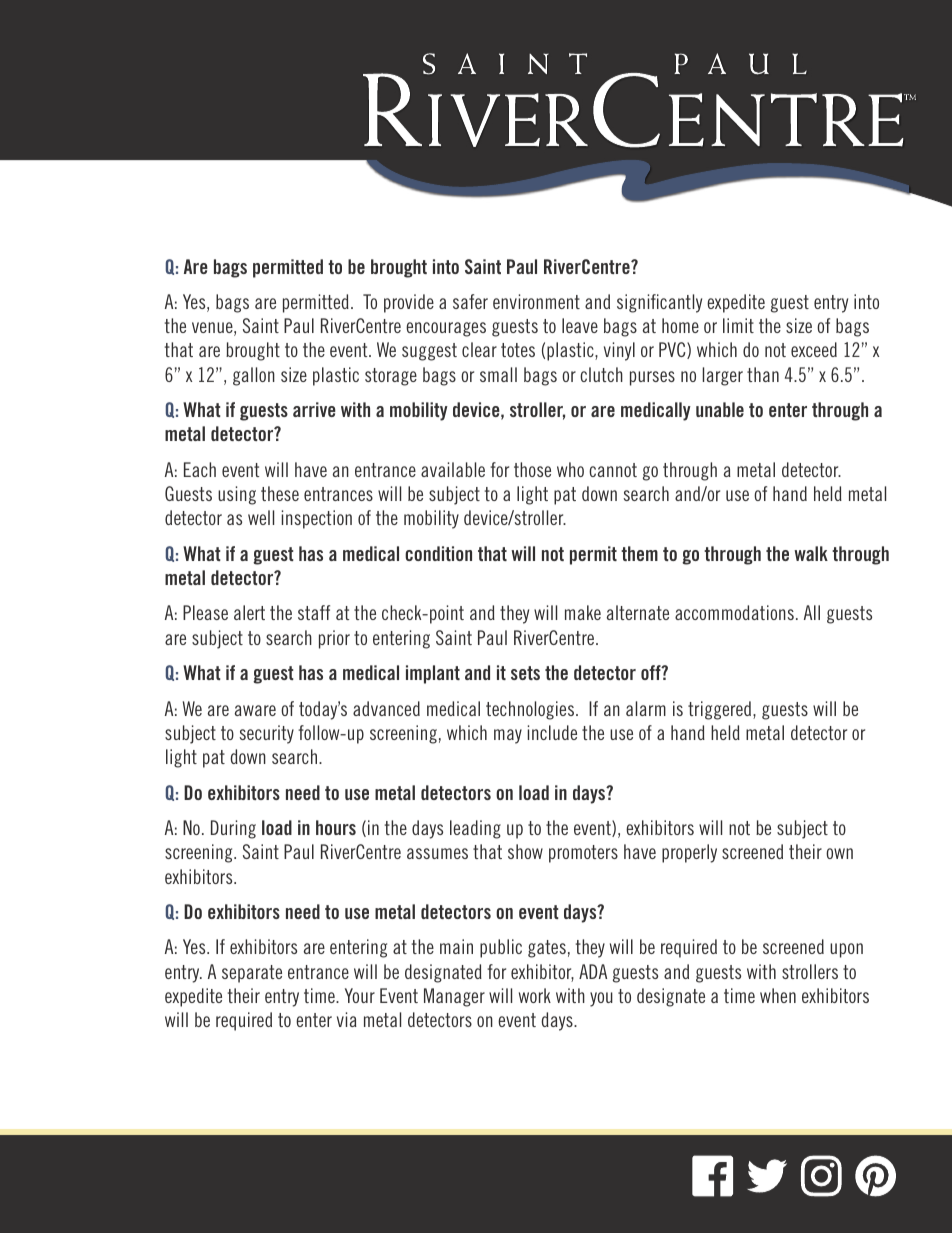 The height and width of the document is (1233, 952). What do you see at coordinates (536, 301) in the document?
I see `environment` at bounding box center [536, 301].
